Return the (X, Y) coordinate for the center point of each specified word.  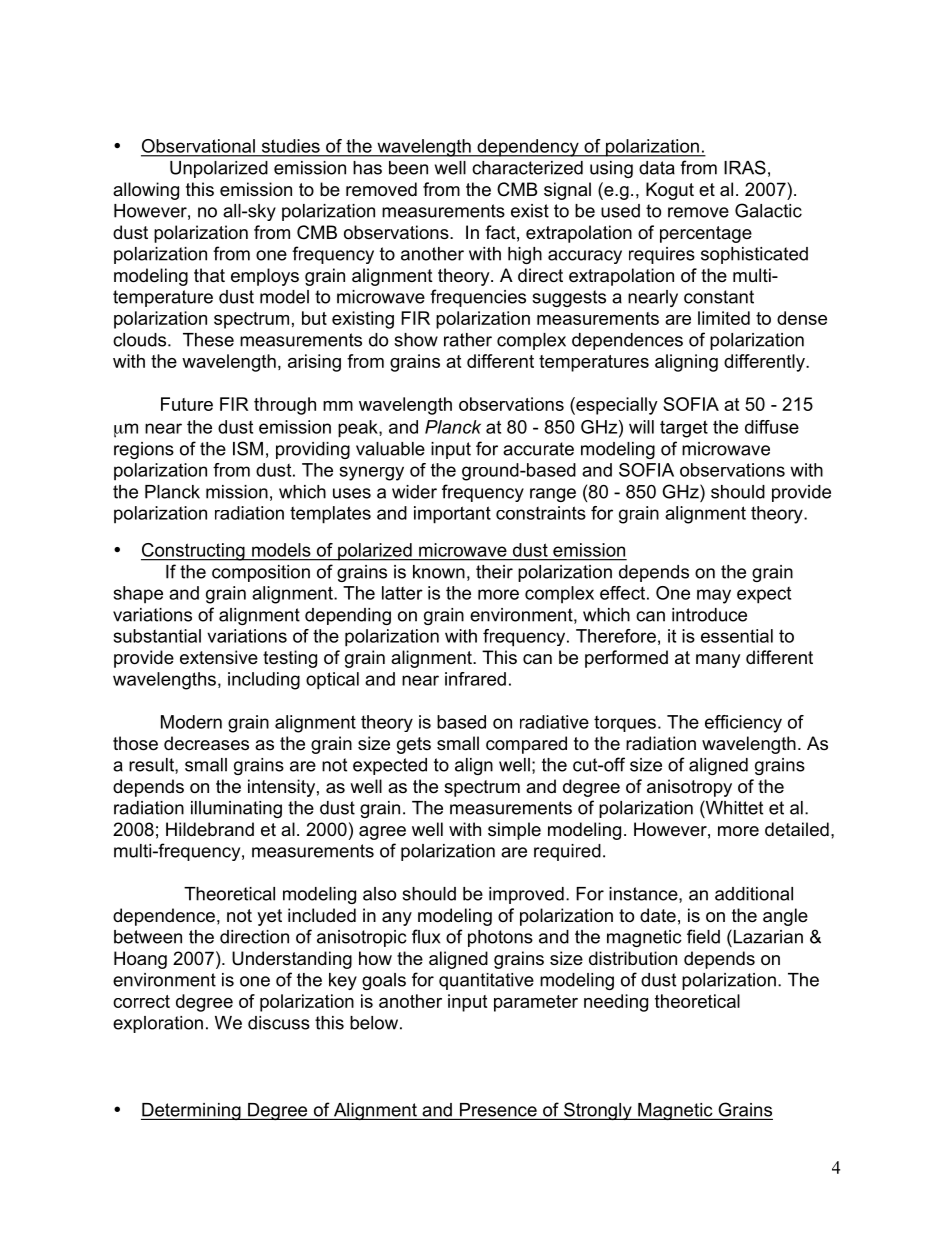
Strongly (598, 1111)
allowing (146, 191)
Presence (498, 1110)
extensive (219, 657)
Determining (192, 1111)
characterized (527, 168)
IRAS (745, 167)
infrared (475, 679)
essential (737, 636)
